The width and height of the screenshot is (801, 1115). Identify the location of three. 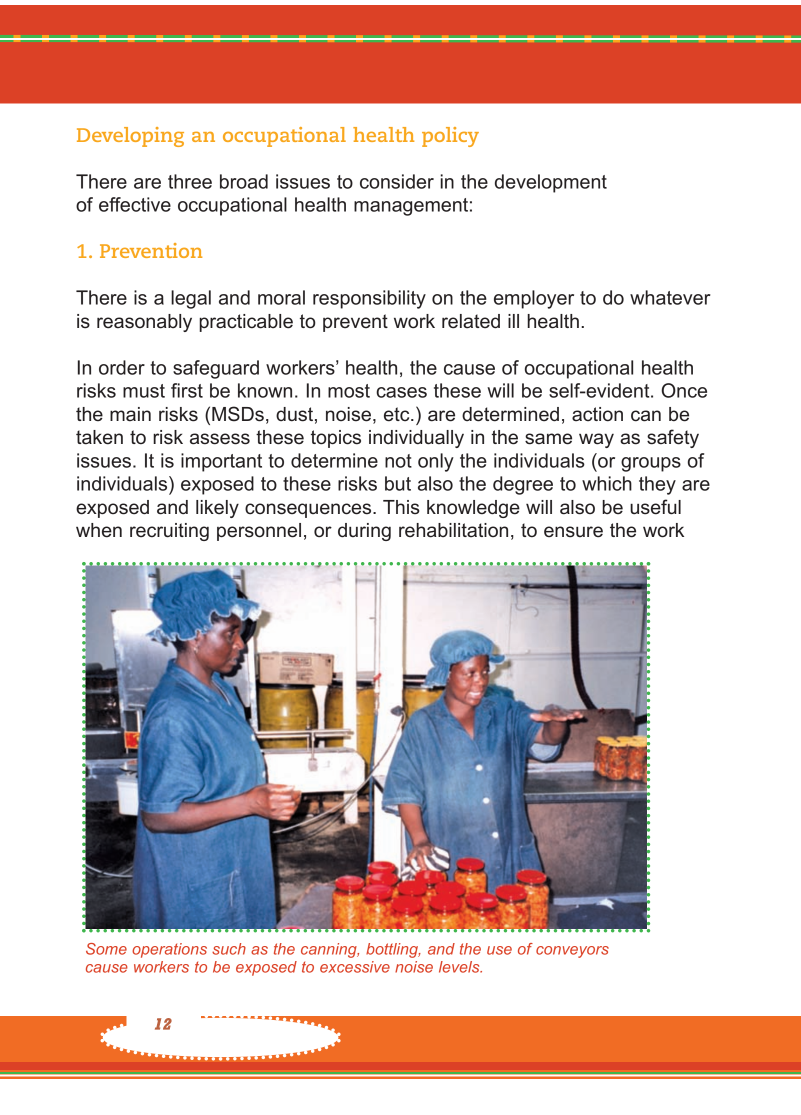
(190, 181).
